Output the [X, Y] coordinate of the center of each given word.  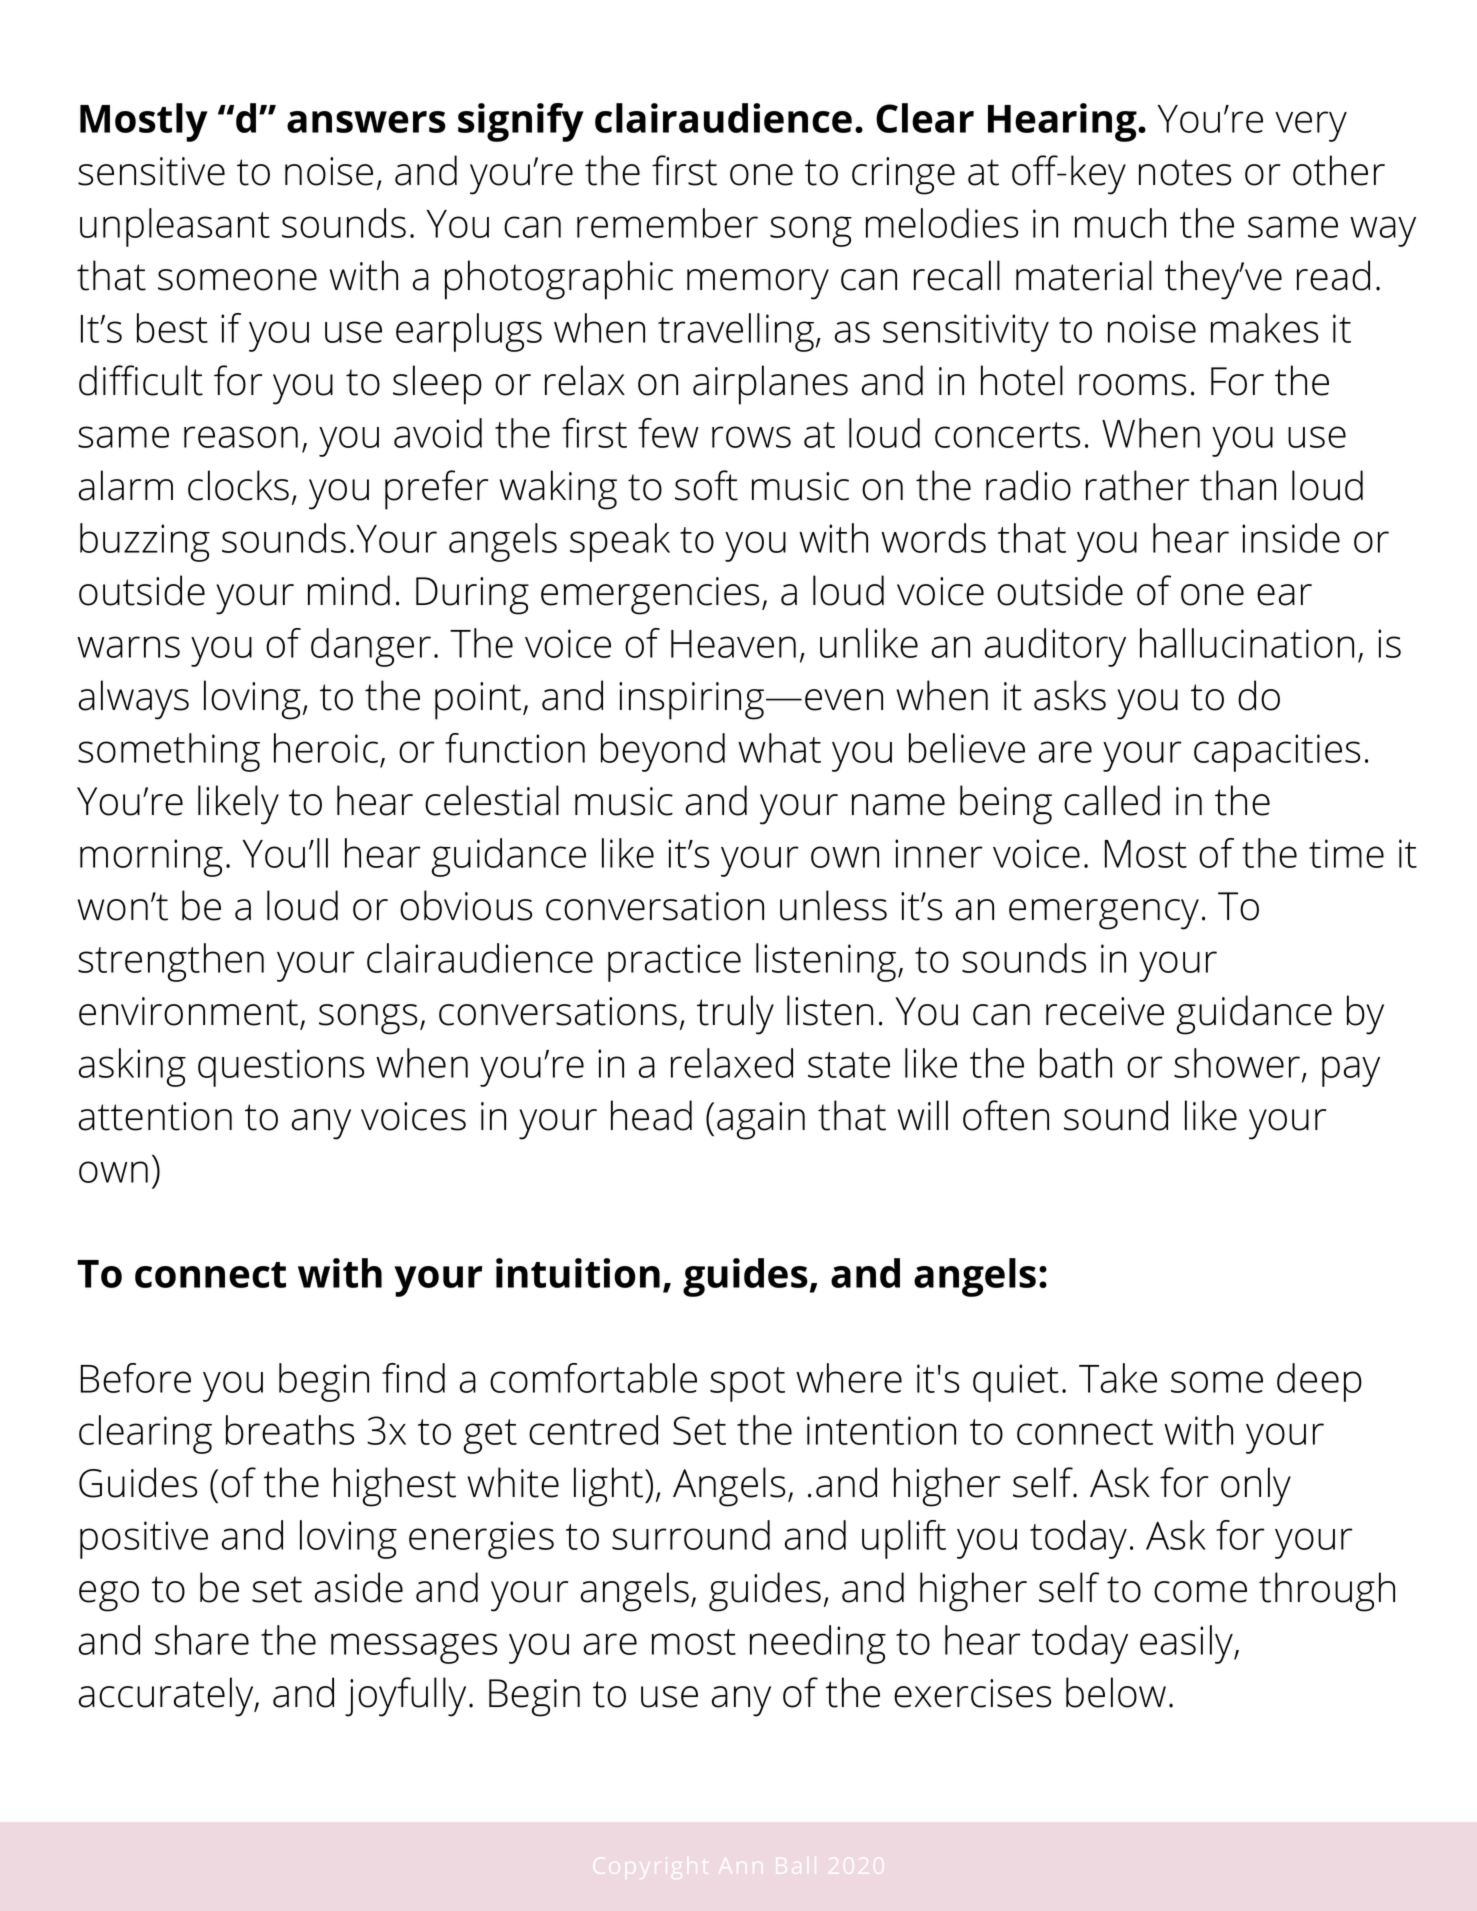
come [1200, 1592]
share [202, 1640]
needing [818, 1644]
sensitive [151, 171]
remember [667, 223]
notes [1185, 172]
